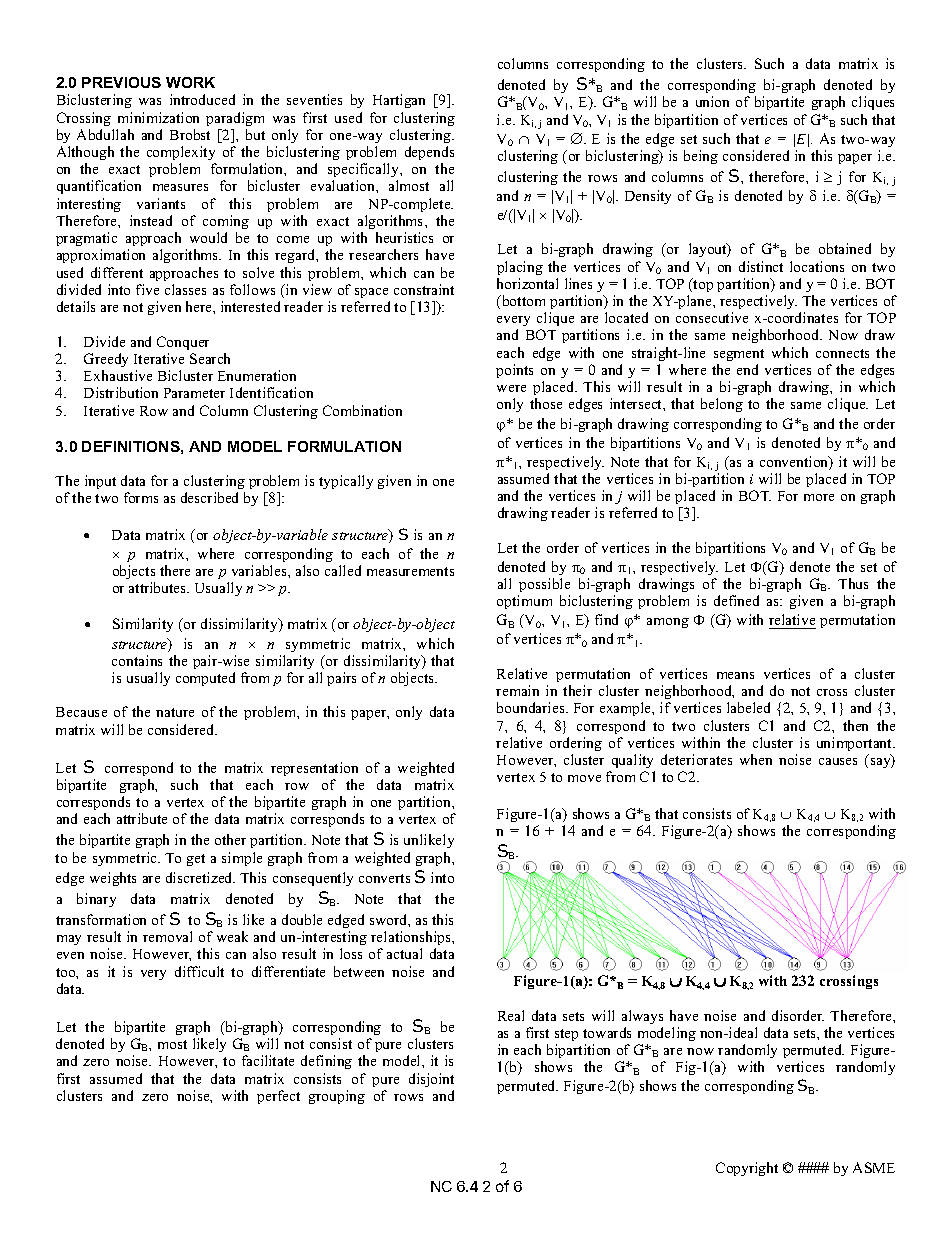 The width and height of the document is (952, 1233). I want to click on disjoint, so click(431, 1080).
